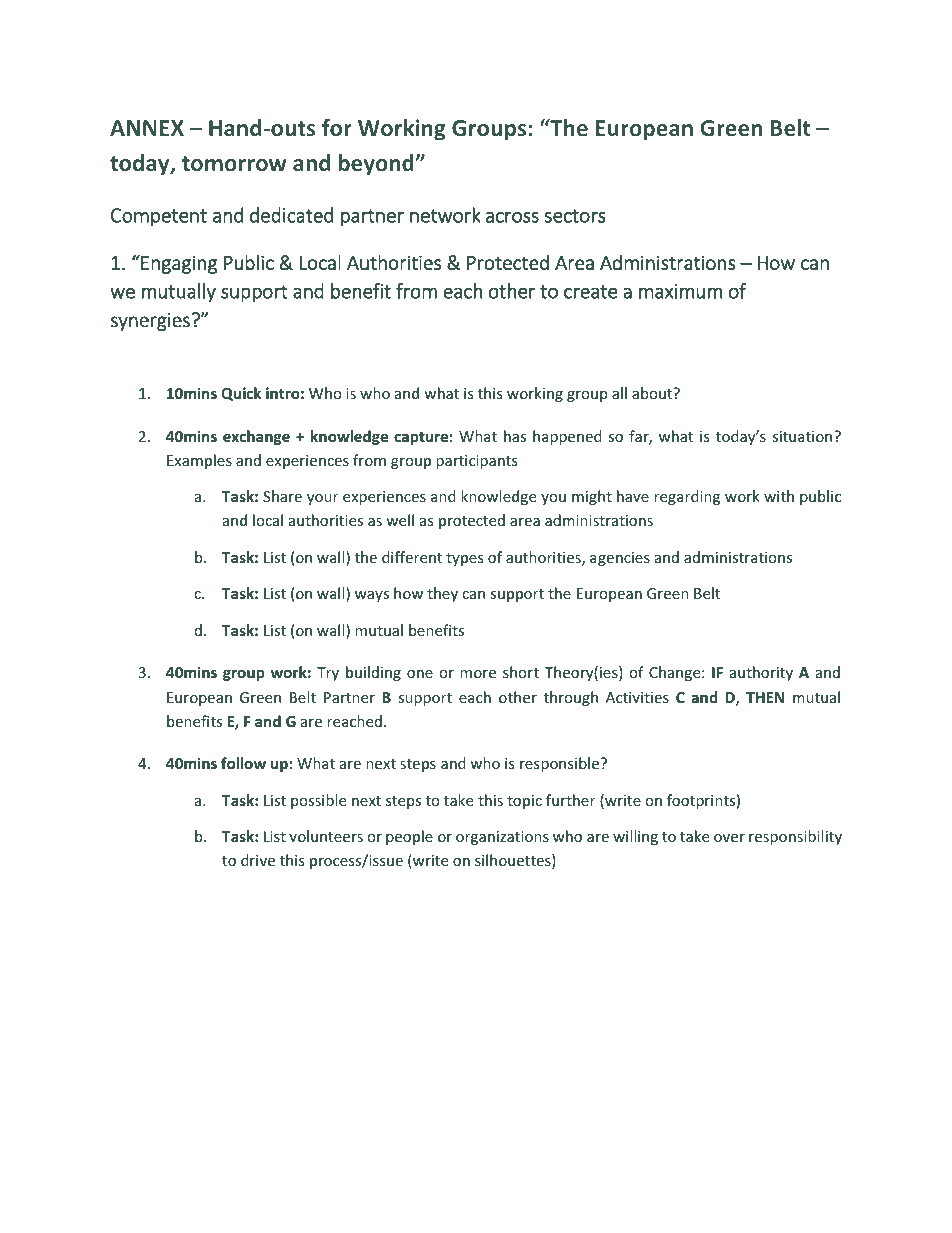  Describe the element at coordinates (575, 216) in the screenshot. I see `sectors` at that location.
